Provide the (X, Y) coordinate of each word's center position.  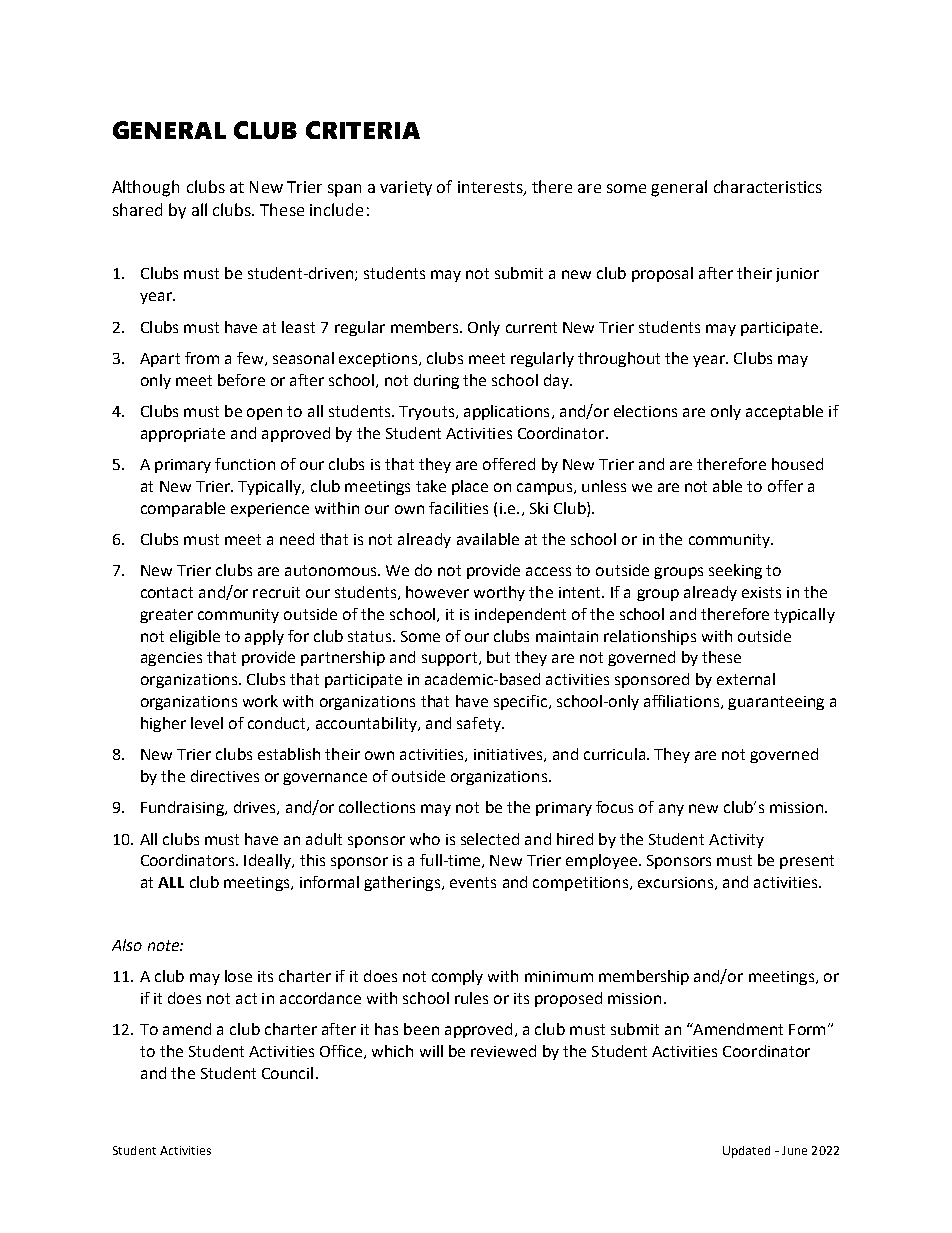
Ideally (268, 861)
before (241, 380)
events (473, 882)
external (746, 679)
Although (145, 188)
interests (491, 188)
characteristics (768, 186)
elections (645, 411)
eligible (195, 637)
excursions (675, 882)
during (436, 381)
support (449, 659)
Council (287, 1073)
